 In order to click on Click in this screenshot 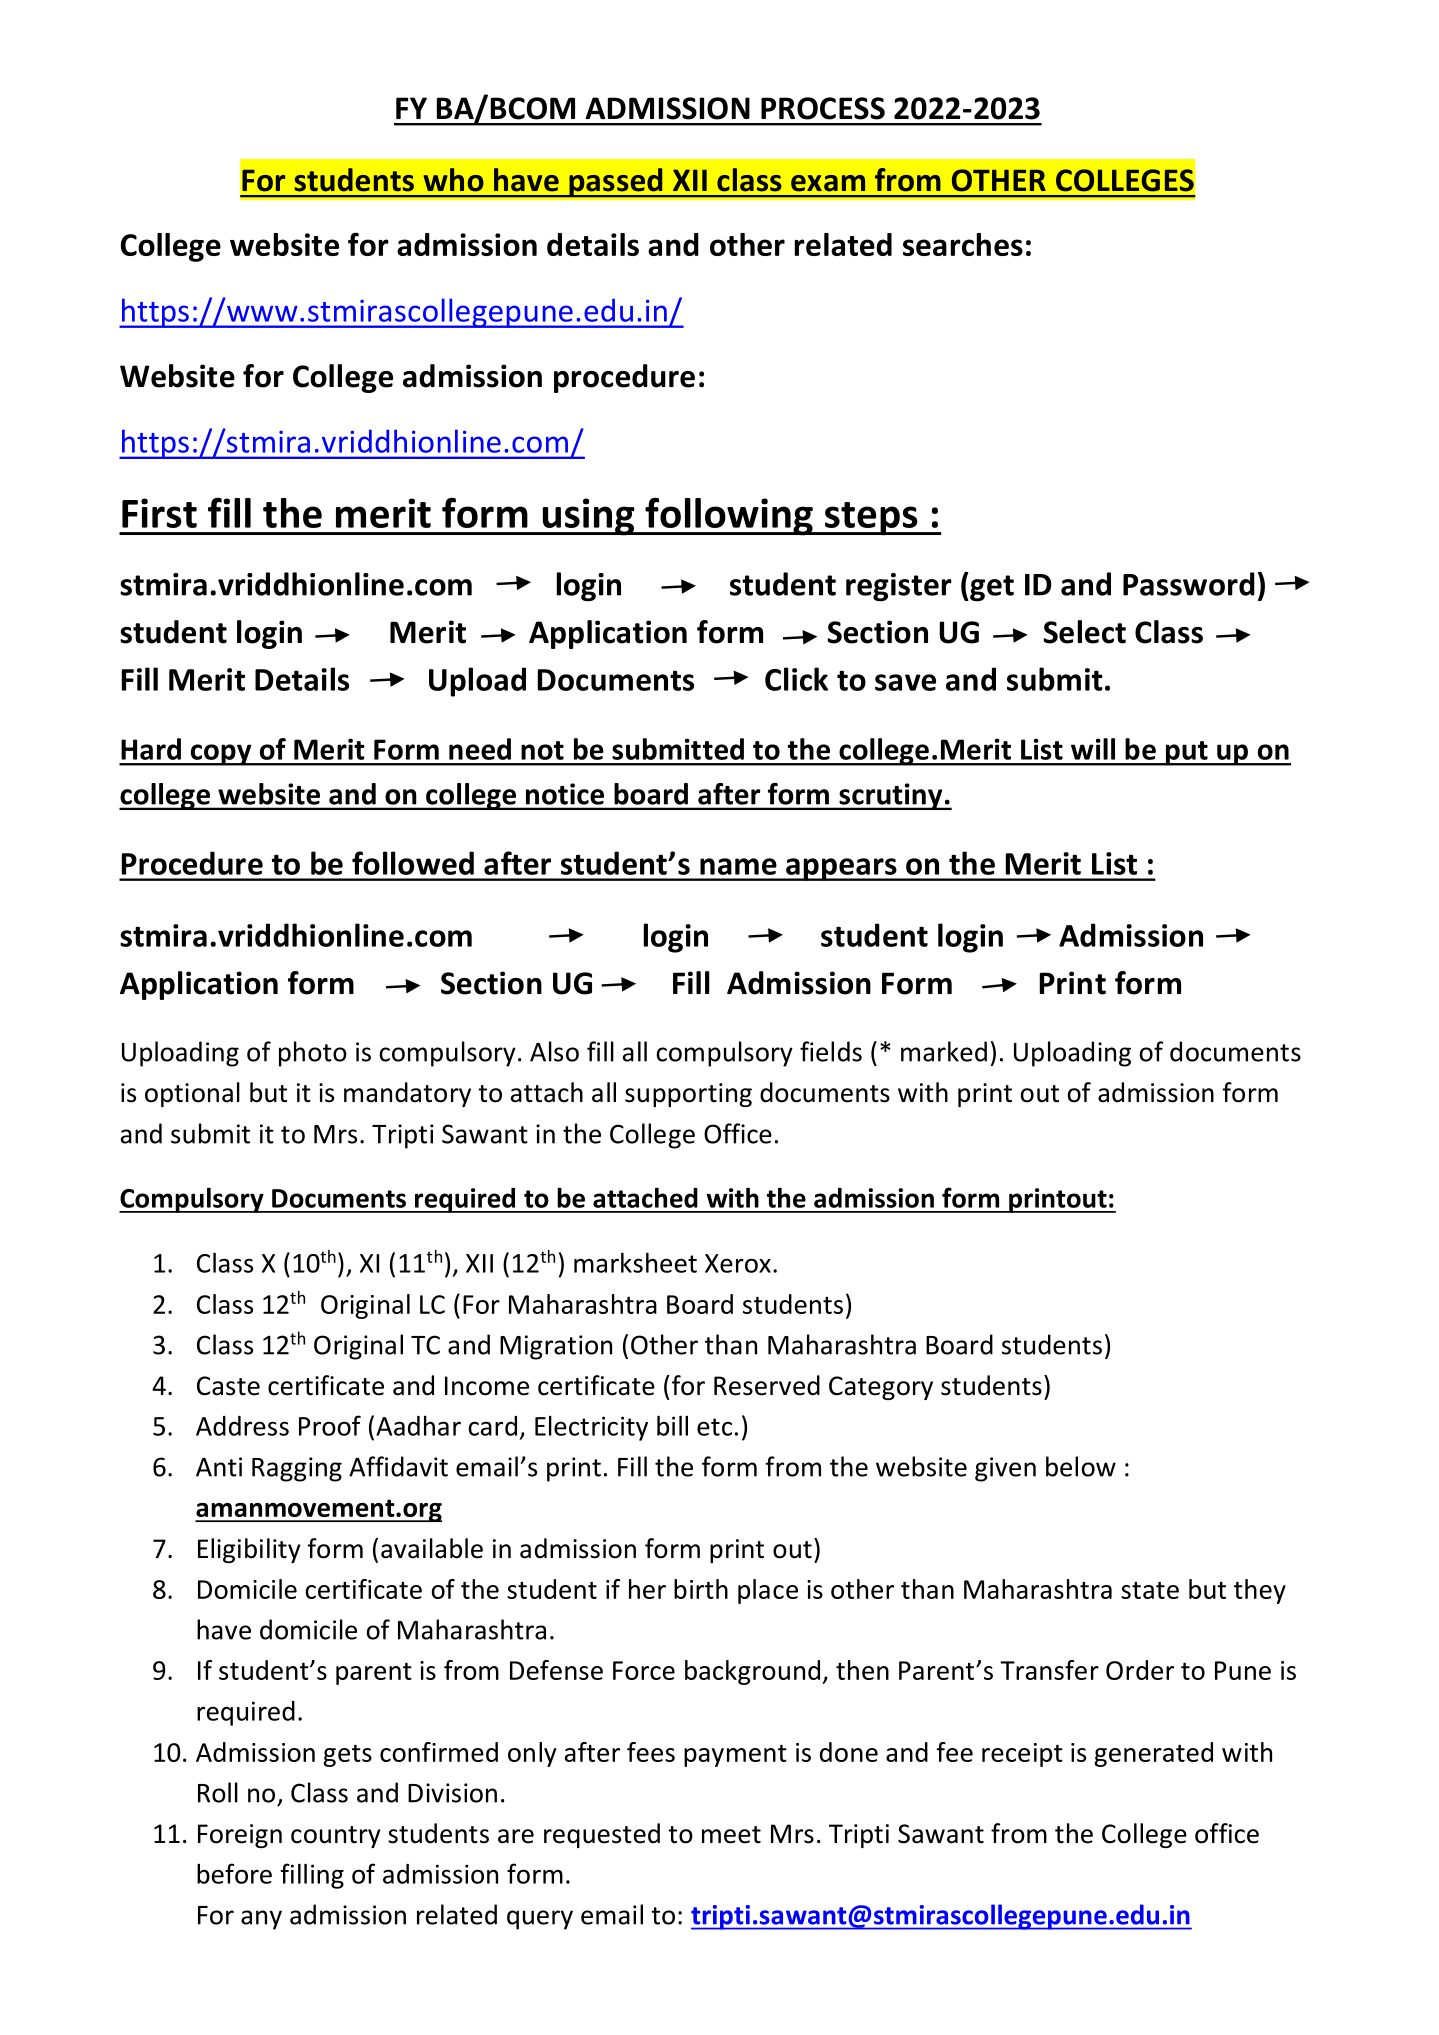, I will do `click(796, 679)`.
